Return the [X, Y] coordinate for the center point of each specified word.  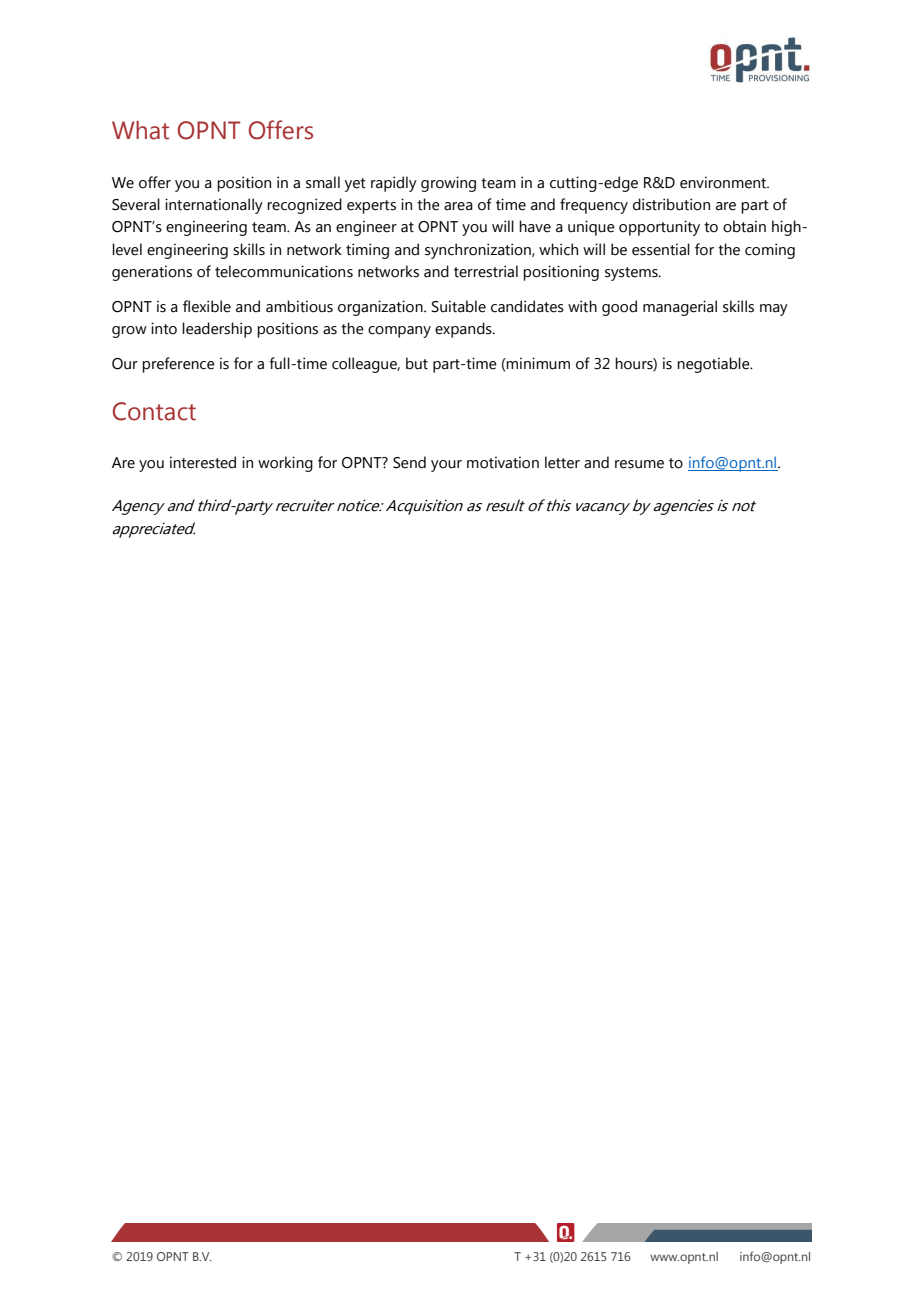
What [140, 130]
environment [724, 182]
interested [203, 462]
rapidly [394, 184]
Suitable [459, 306]
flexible [207, 306]
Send [409, 462]
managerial [680, 308]
